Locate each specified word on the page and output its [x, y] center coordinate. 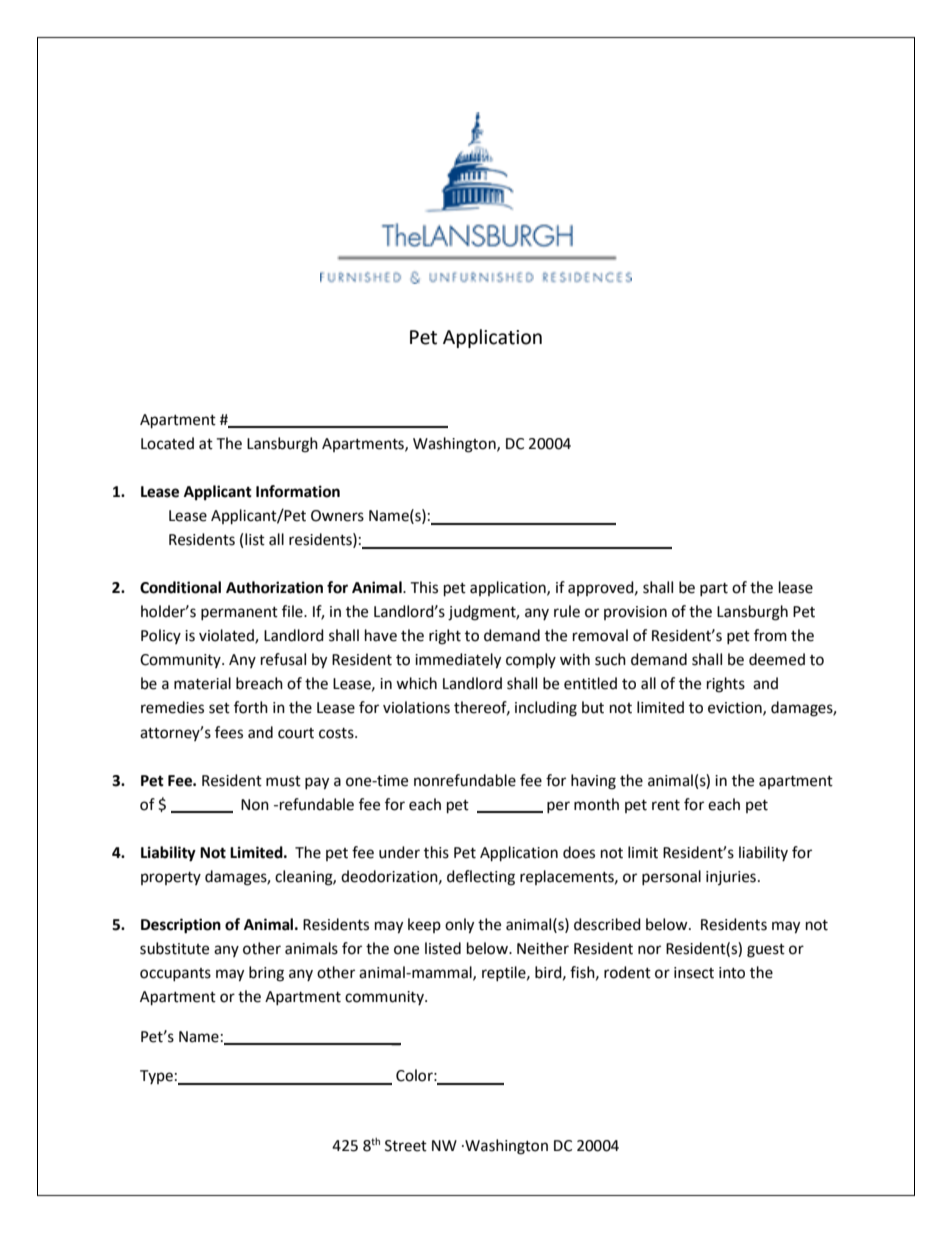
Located [167, 443]
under [399, 852]
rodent [627, 972]
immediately [458, 661]
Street [406, 1146]
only [459, 926]
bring [266, 974]
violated [227, 636]
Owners [337, 516]
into [732, 973]
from [770, 635]
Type [156, 1077]
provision [635, 613]
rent [666, 805]
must [283, 781]
